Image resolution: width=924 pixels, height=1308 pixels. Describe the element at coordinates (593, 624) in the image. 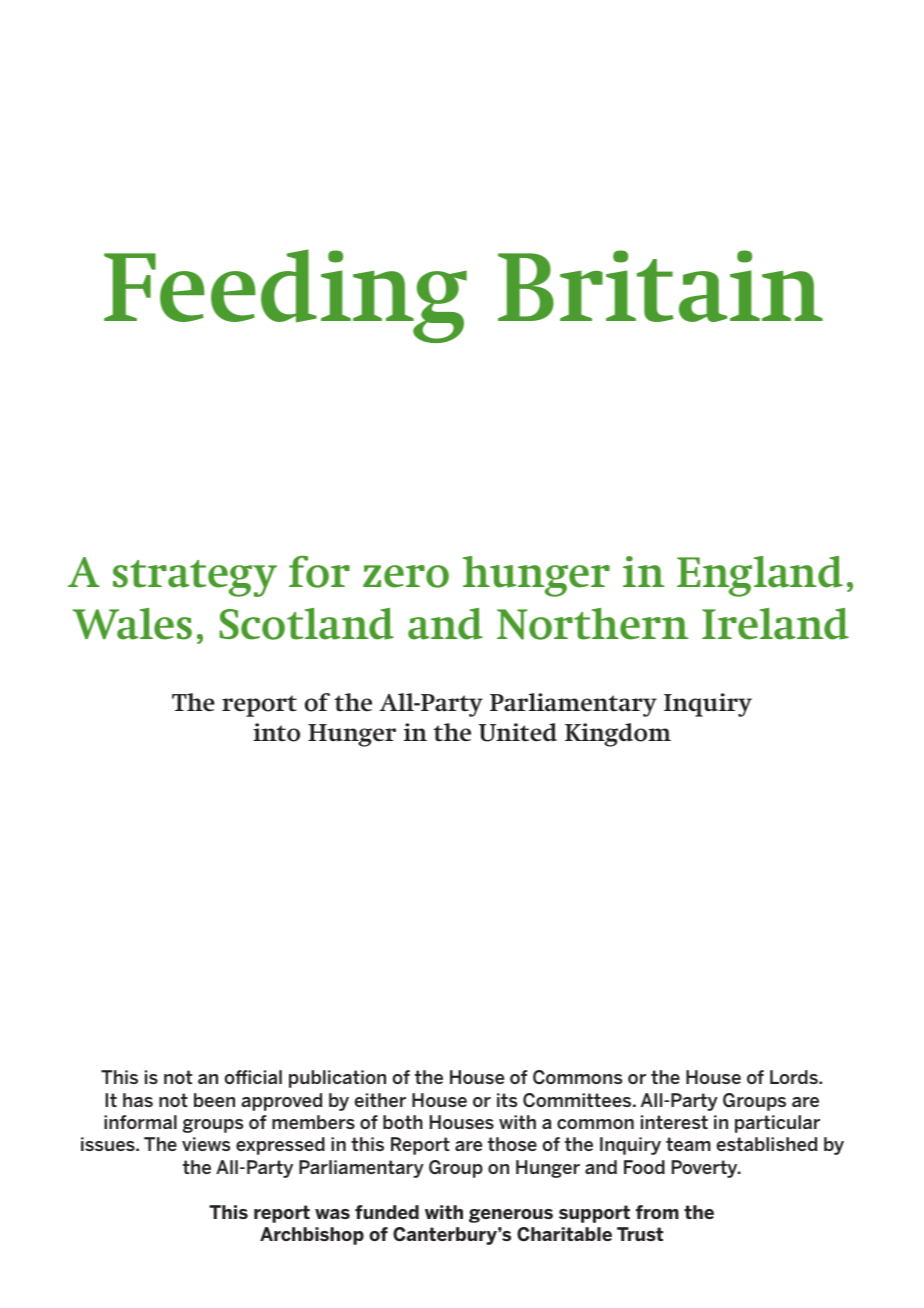

I see `Northern` at that location.
